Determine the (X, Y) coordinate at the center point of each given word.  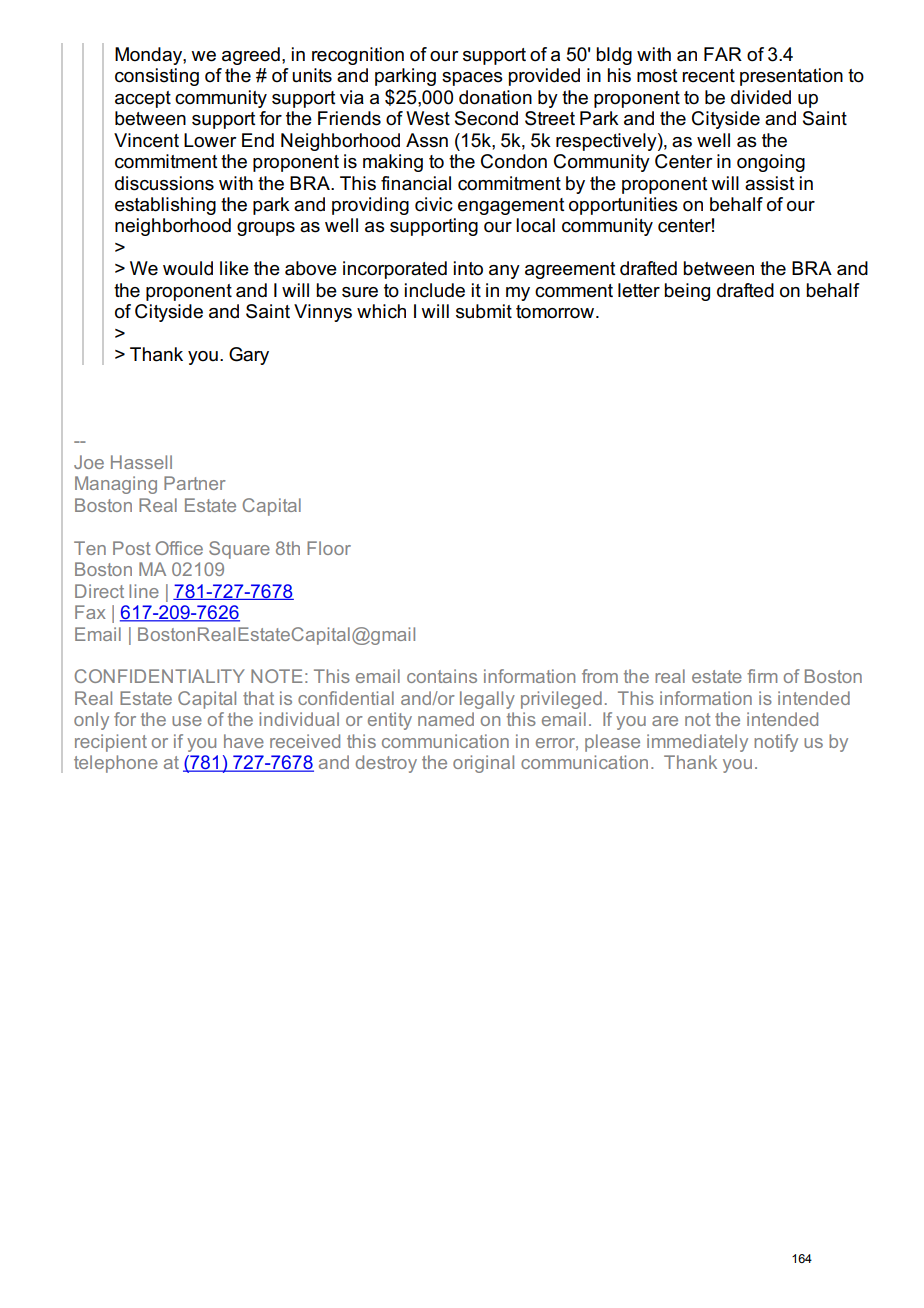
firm (762, 676)
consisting (157, 77)
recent (708, 76)
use (187, 721)
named (446, 719)
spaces (472, 79)
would (188, 268)
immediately (697, 743)
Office (179, 548)
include (435, 290)
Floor (329, 548)
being (687, 292)
